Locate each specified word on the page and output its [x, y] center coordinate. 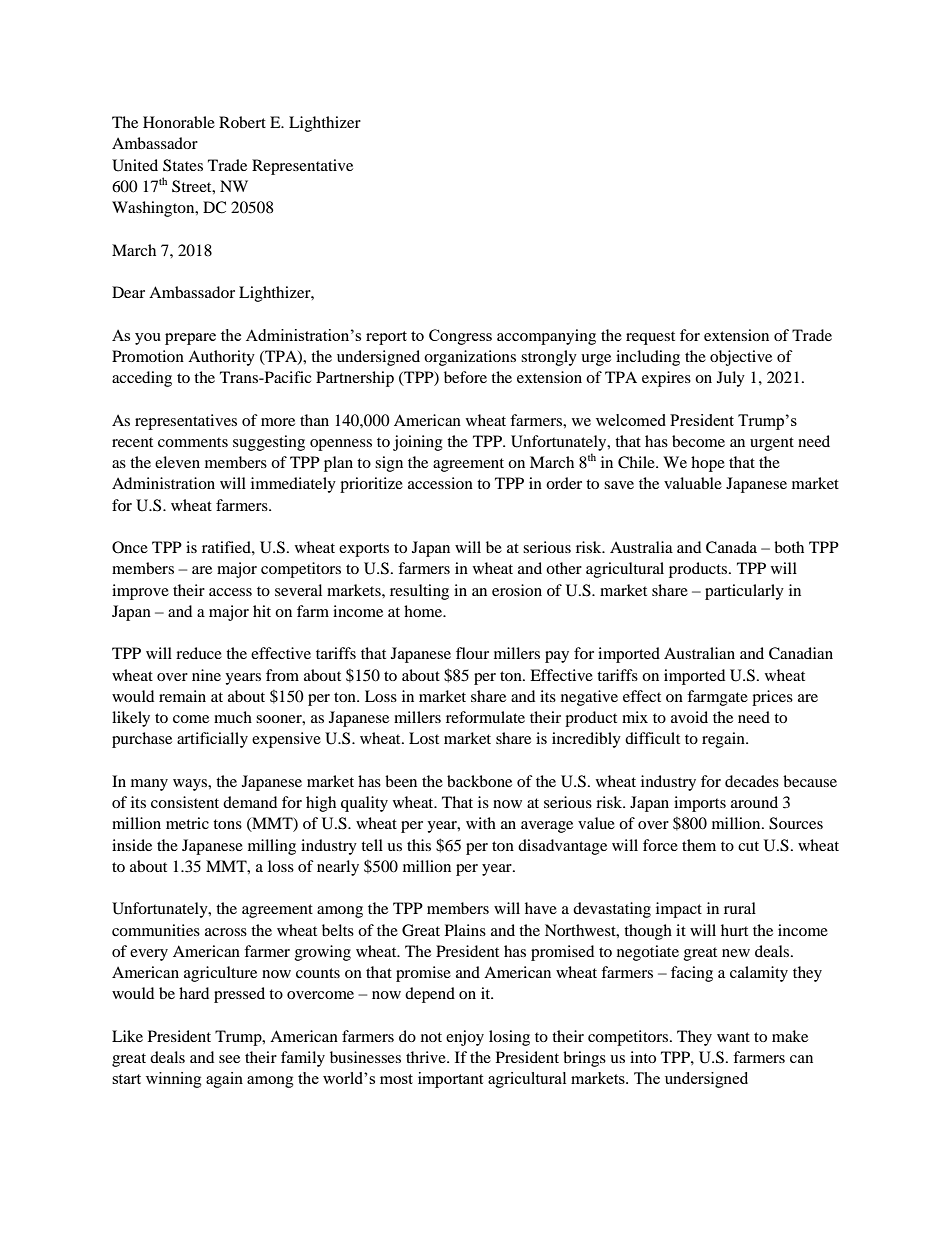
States [183, 165]
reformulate [485, 717]
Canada [731, 547]
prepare [190, 339]
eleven [177, 462]
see [229, 1059]
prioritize [371, 485]
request [650, 338]
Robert [242, 122]
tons [227, 824]
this [419, 845]
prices [772, 698]
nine [206, 675]
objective [741, 358]
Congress [460, 337]
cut [748, 846]
